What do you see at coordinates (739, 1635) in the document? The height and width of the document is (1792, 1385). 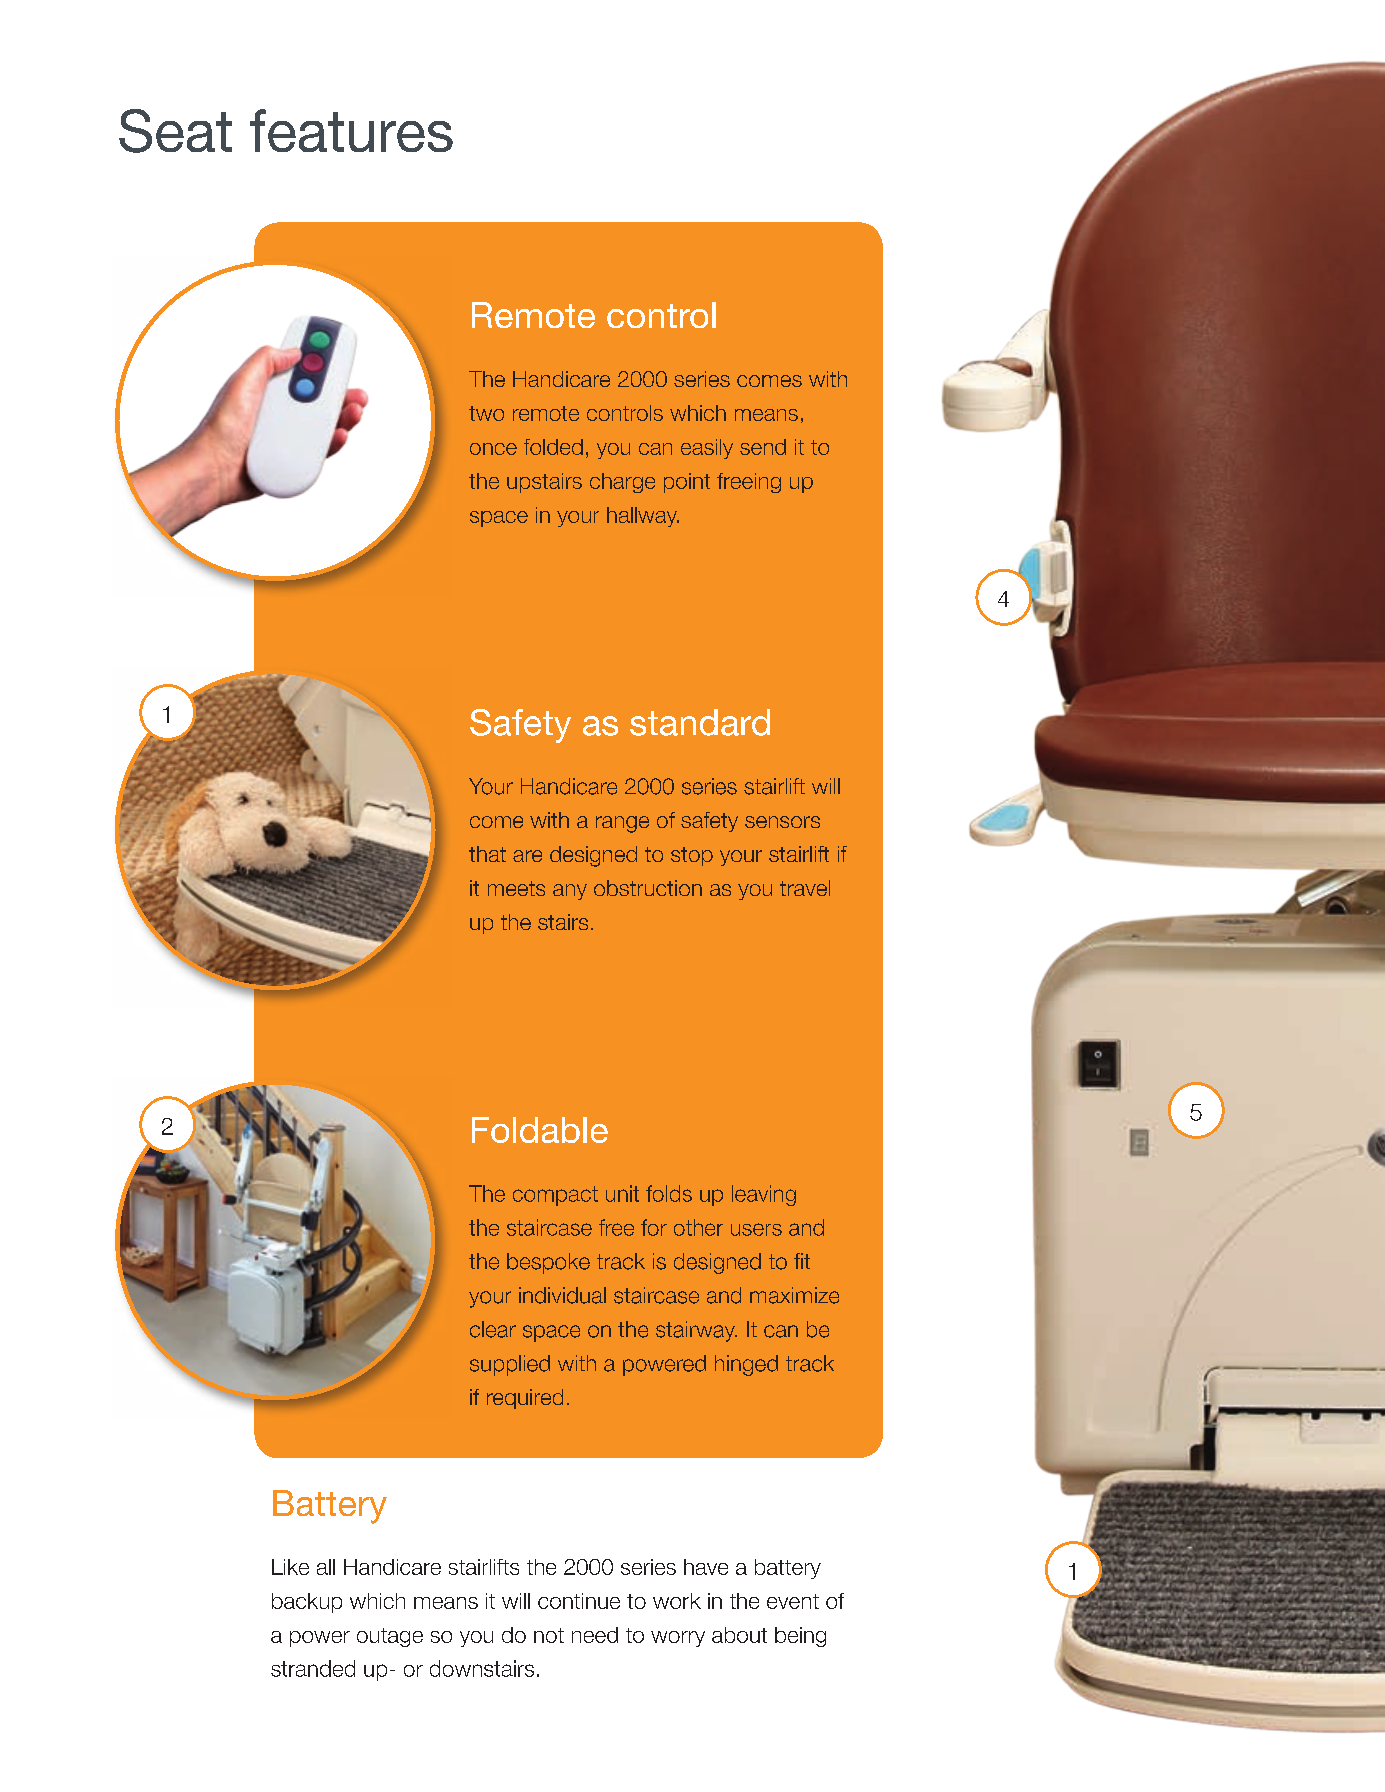 I see `about` at bounding box center [739, 1635].
